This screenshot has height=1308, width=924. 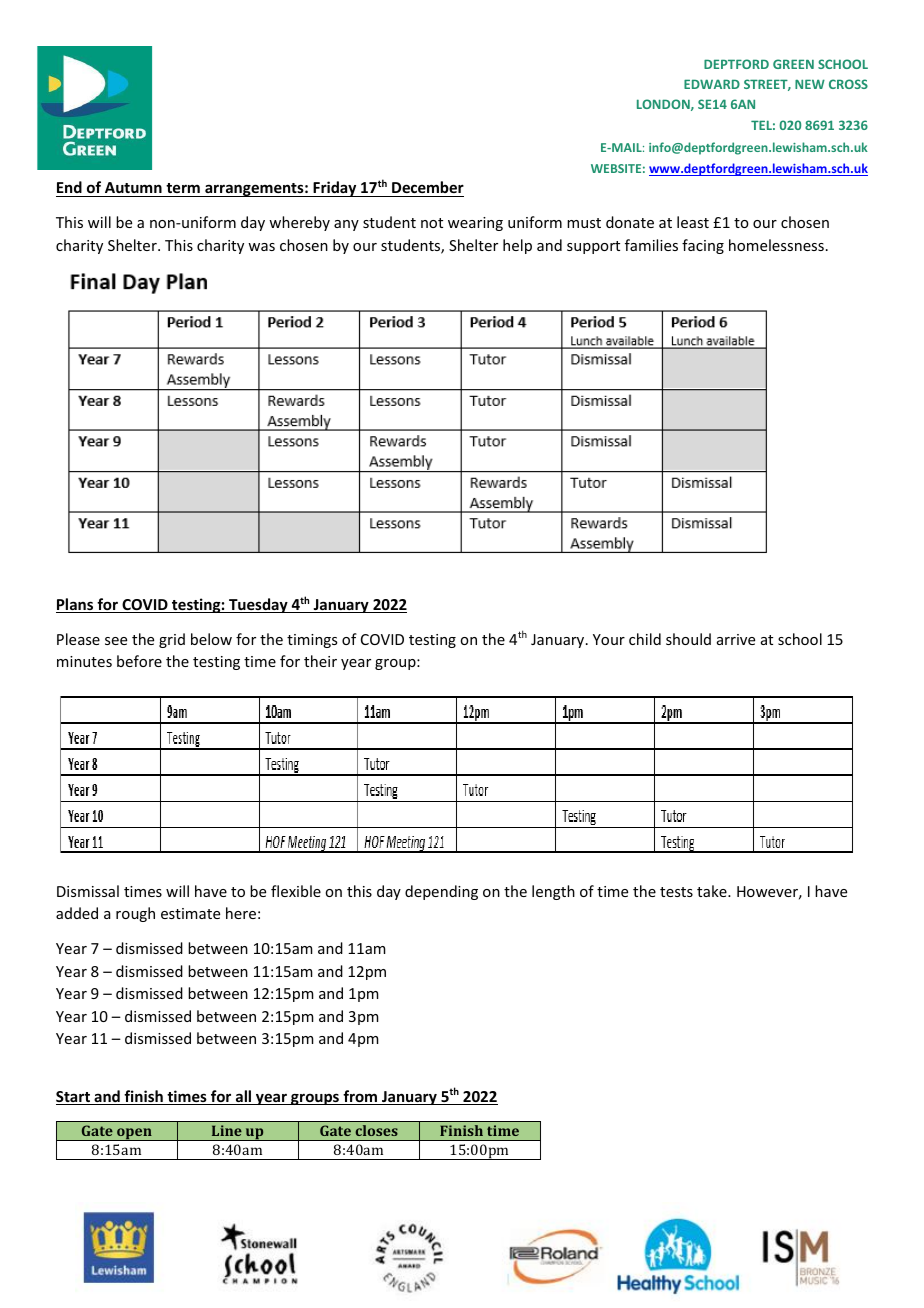 I want to click on Plans, so click(x=76, y=605).
